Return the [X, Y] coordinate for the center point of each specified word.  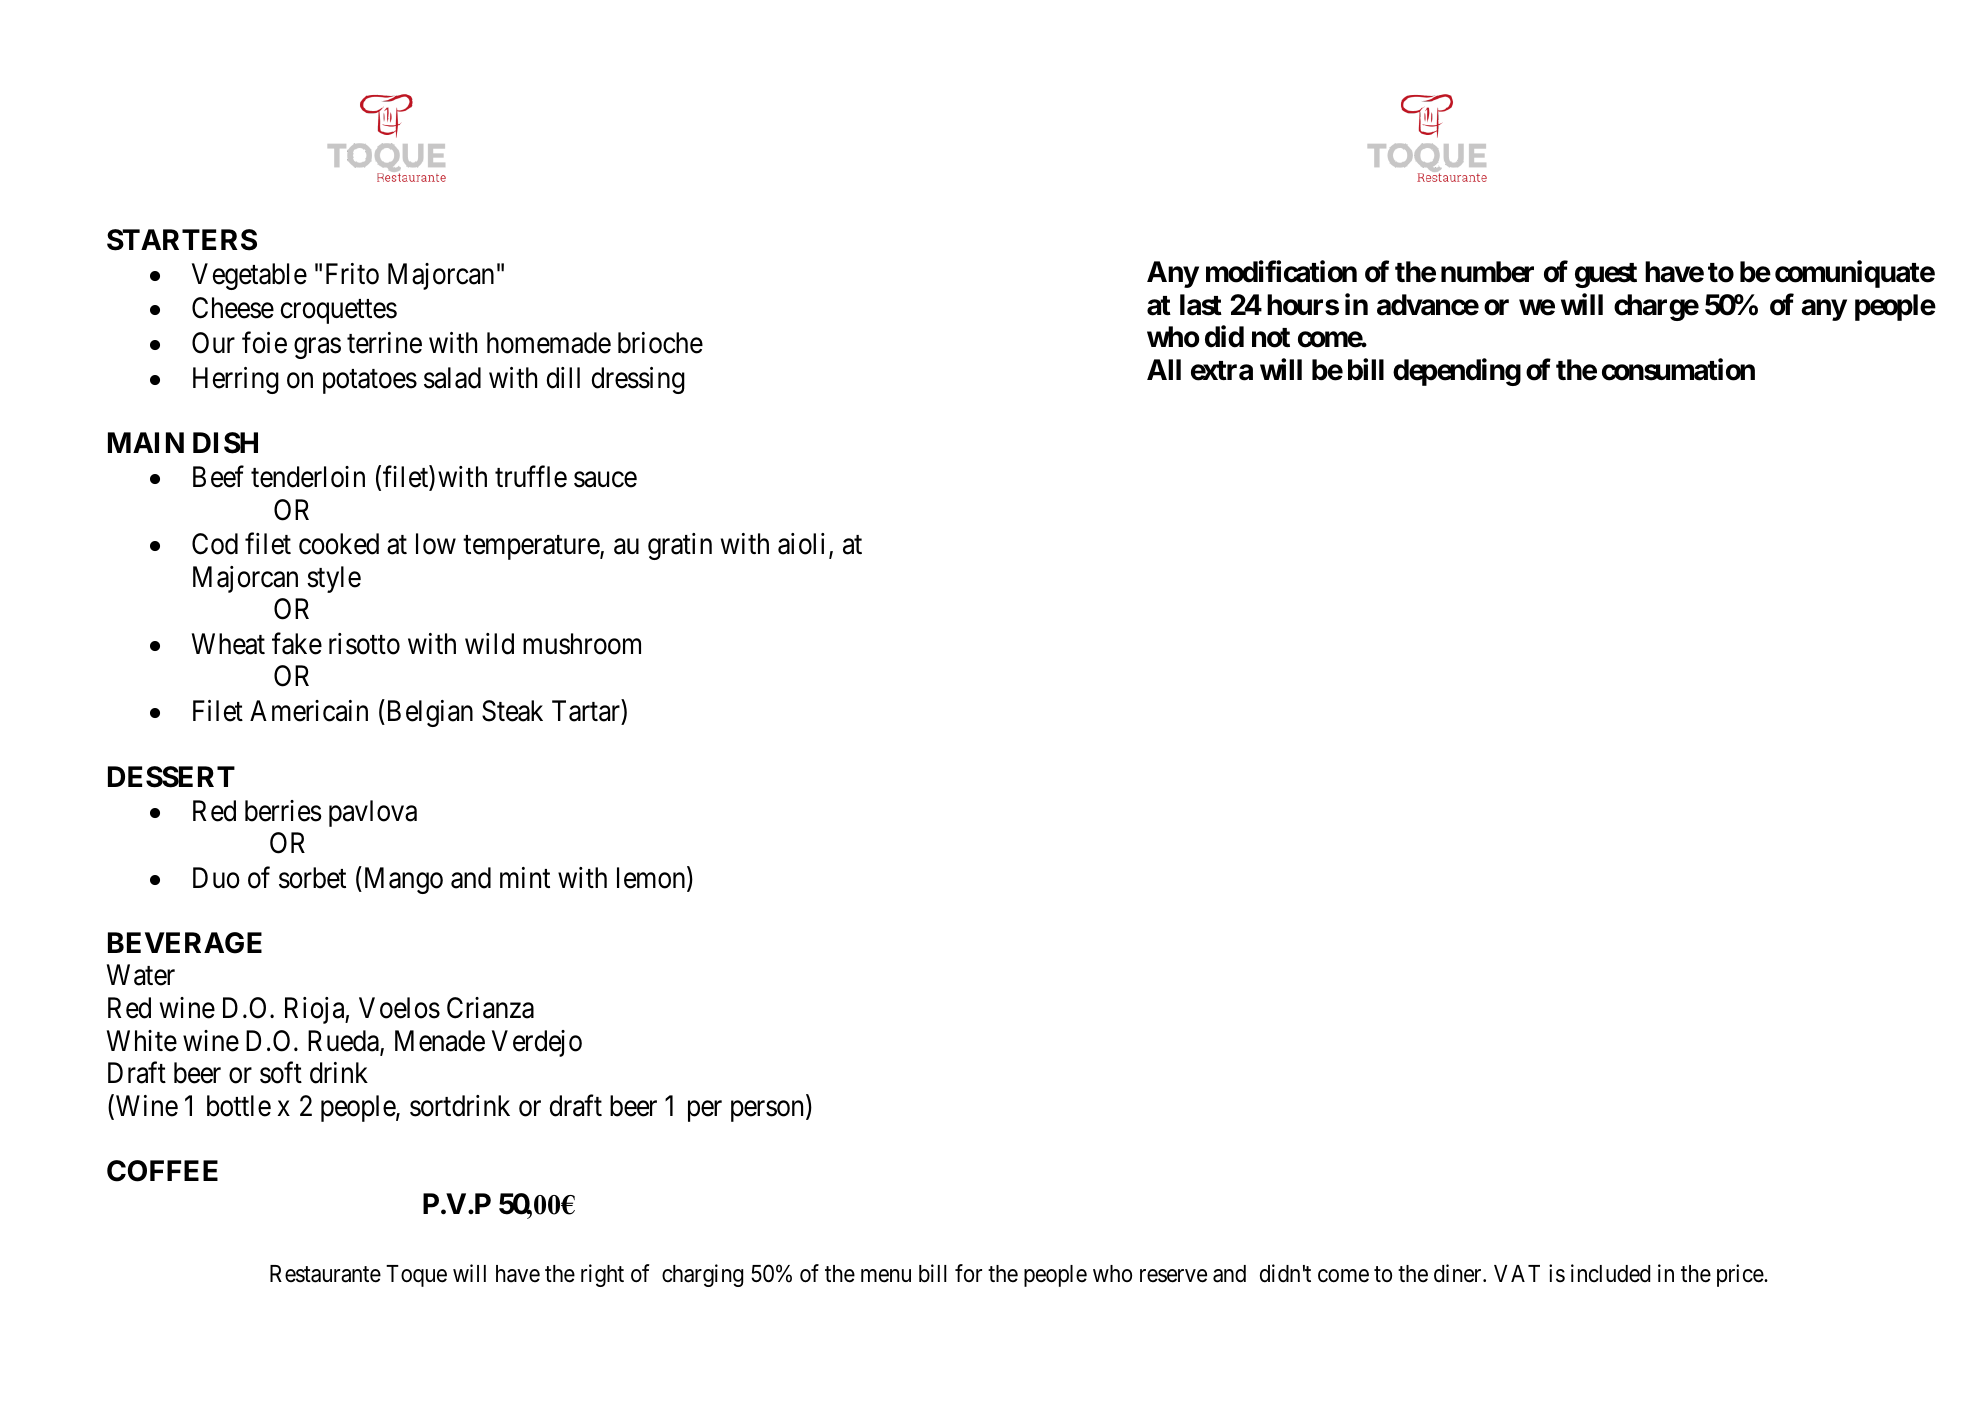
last [1201, 305]
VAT [1517, 1273]
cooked [339, 544]
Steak [512, 711]
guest [1606, 275]
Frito [352, 274]
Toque [416, 1276]
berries [283, 811]
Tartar [587, 713]
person [769, 1111]
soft [281, 1073]
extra [1222, 371]
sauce [605, 480]
